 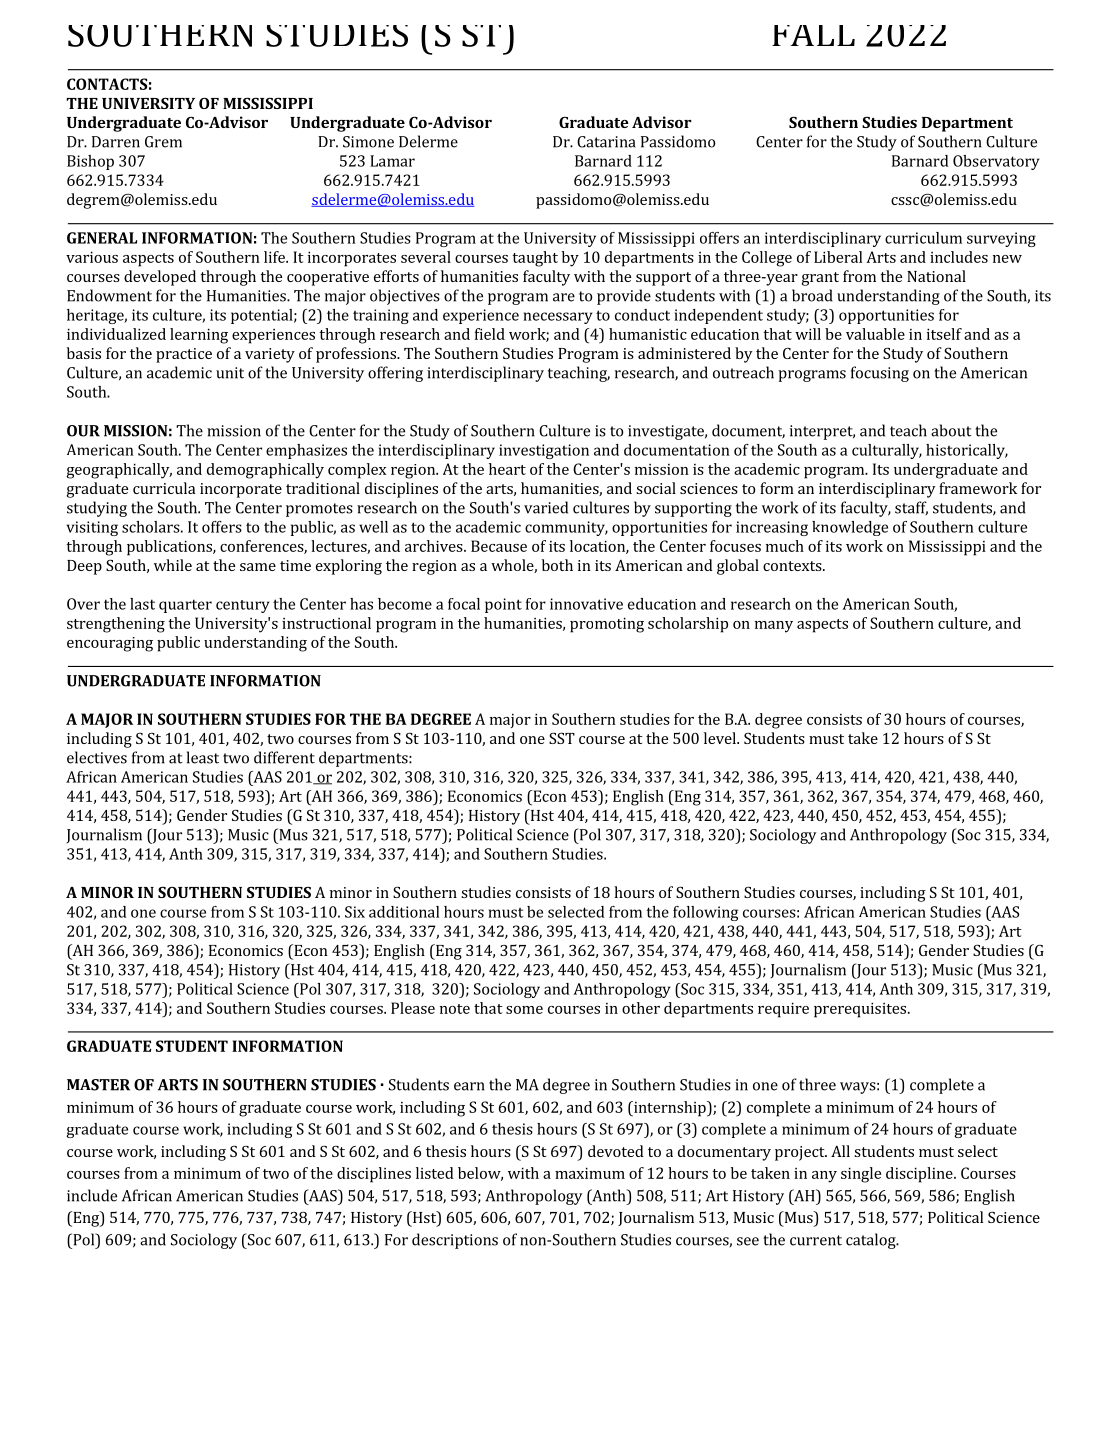 I want to click on developed, so click(x=160, y=278).
